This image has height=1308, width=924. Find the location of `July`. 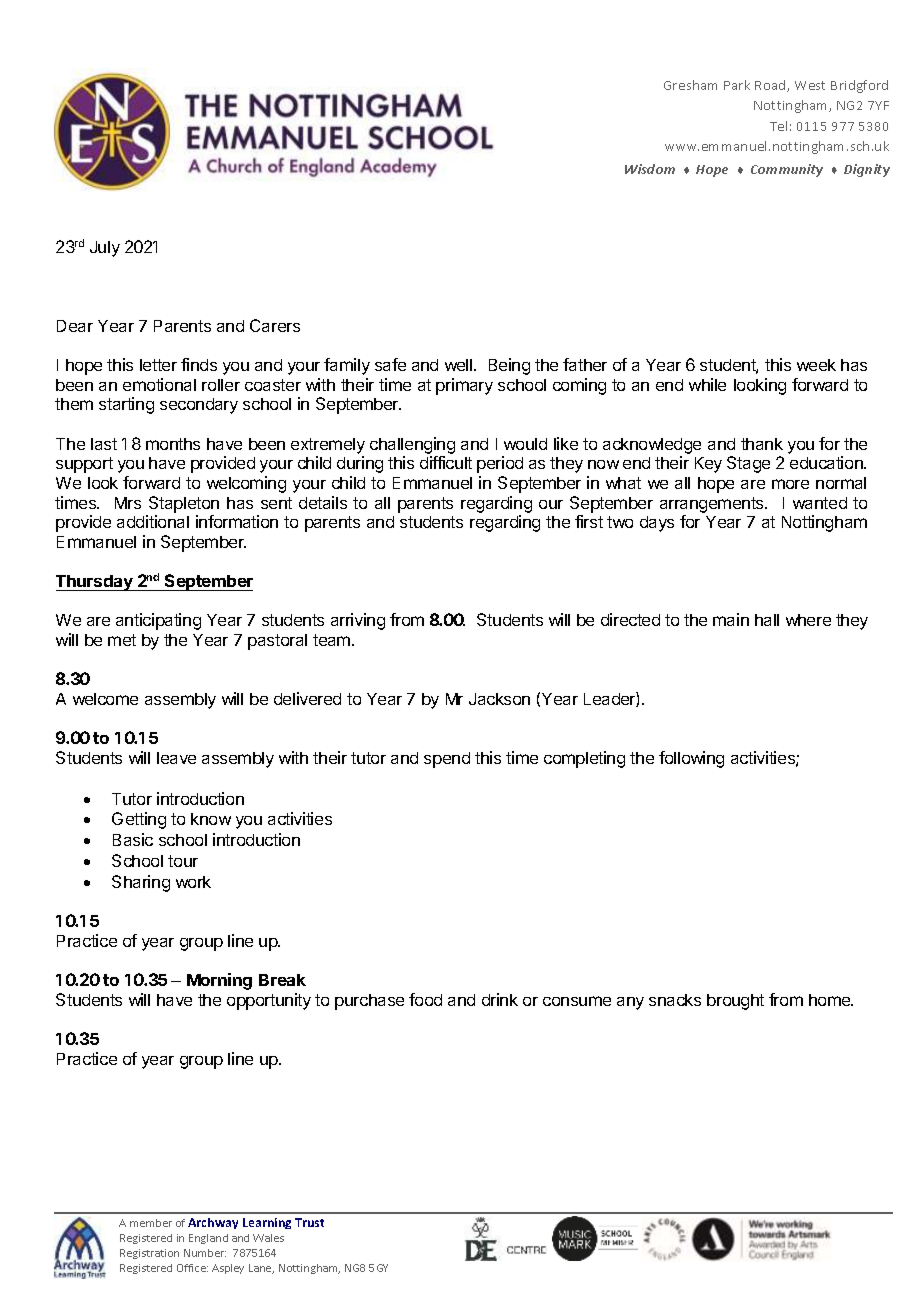

July is located at coordinates (105, 249).
